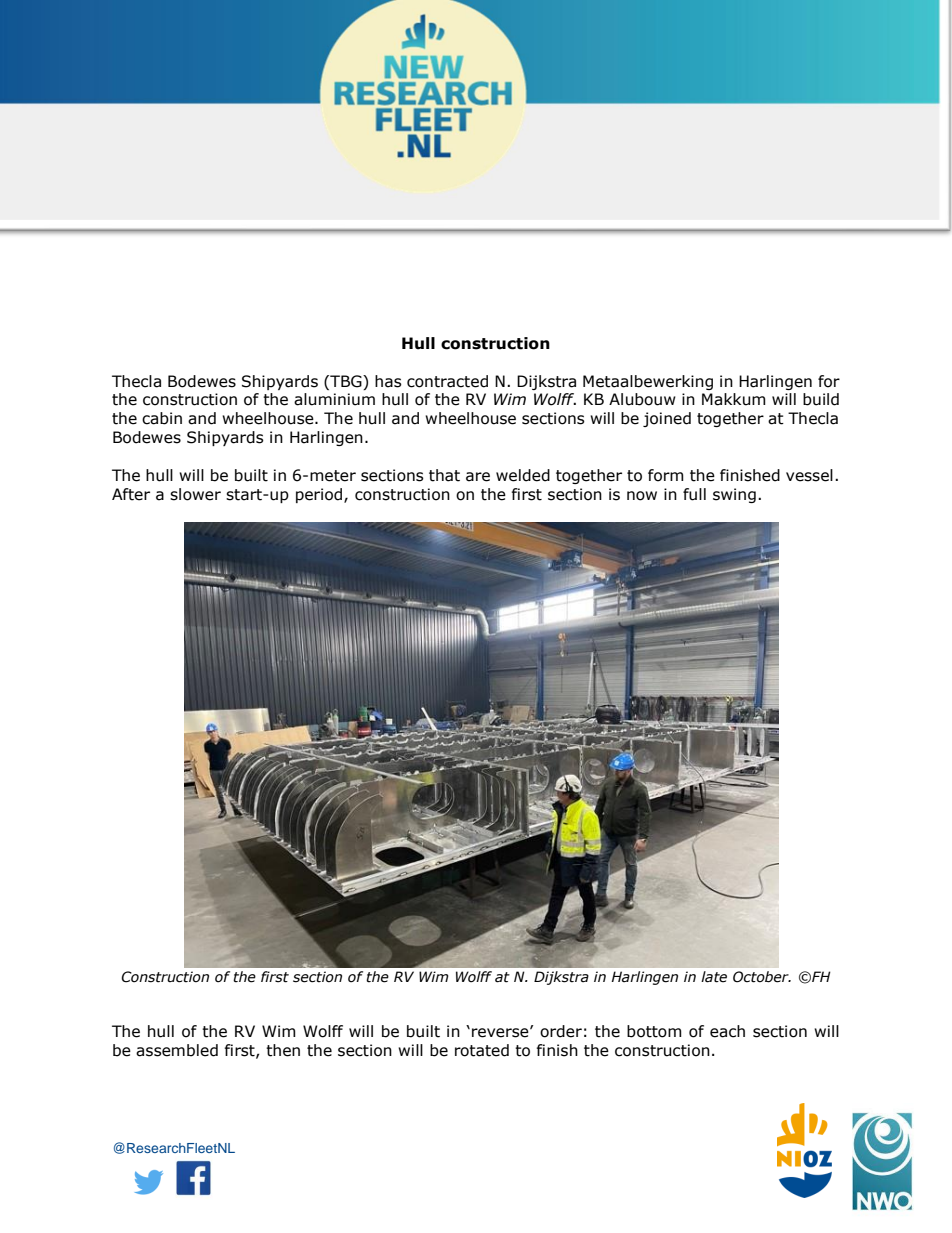  I want to click on period, so click(320, 495).
